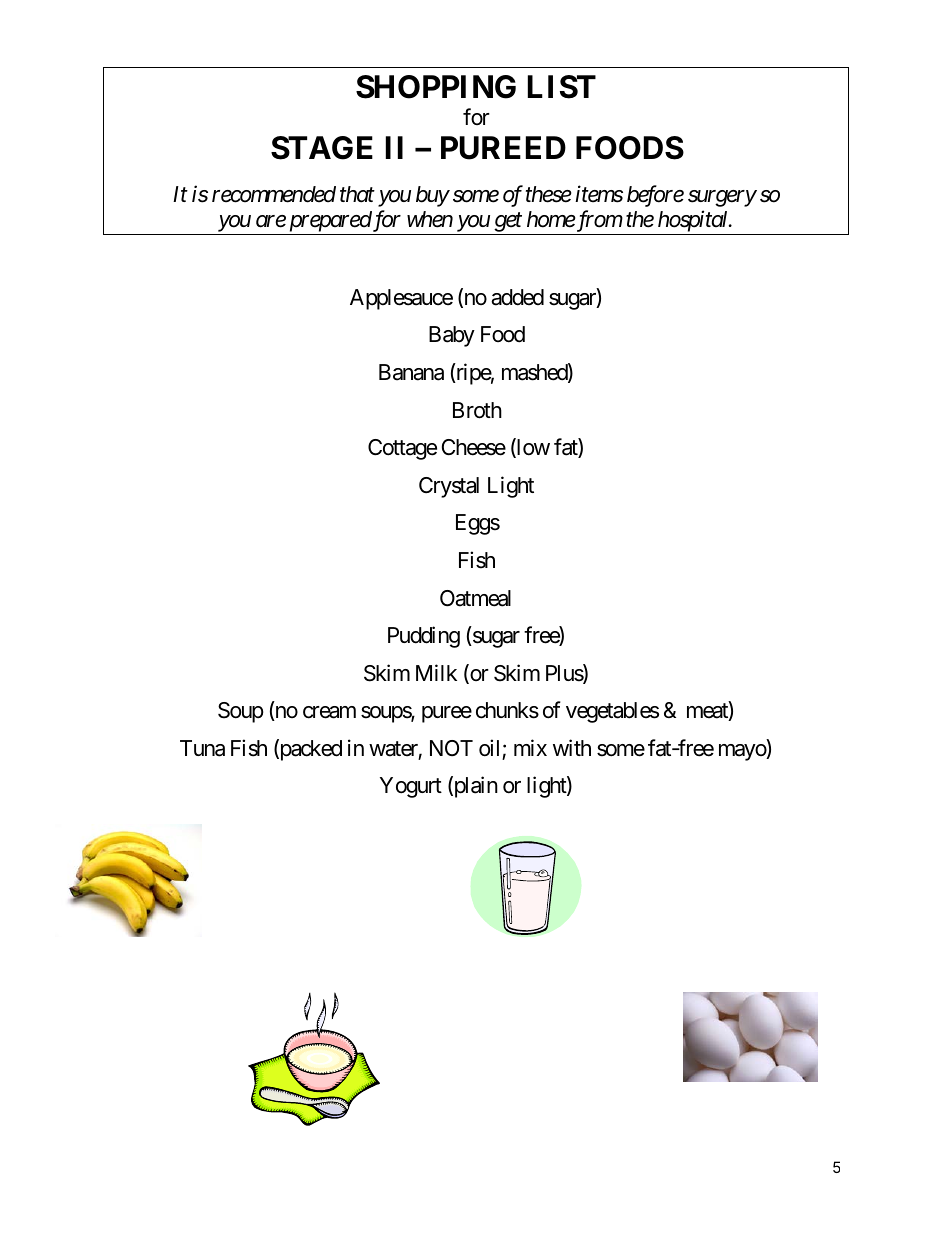 This screenshot has height=1233, width=952. Describe the element at coordinates (329, 712) in the screenshot. I see `cream` at that location.
